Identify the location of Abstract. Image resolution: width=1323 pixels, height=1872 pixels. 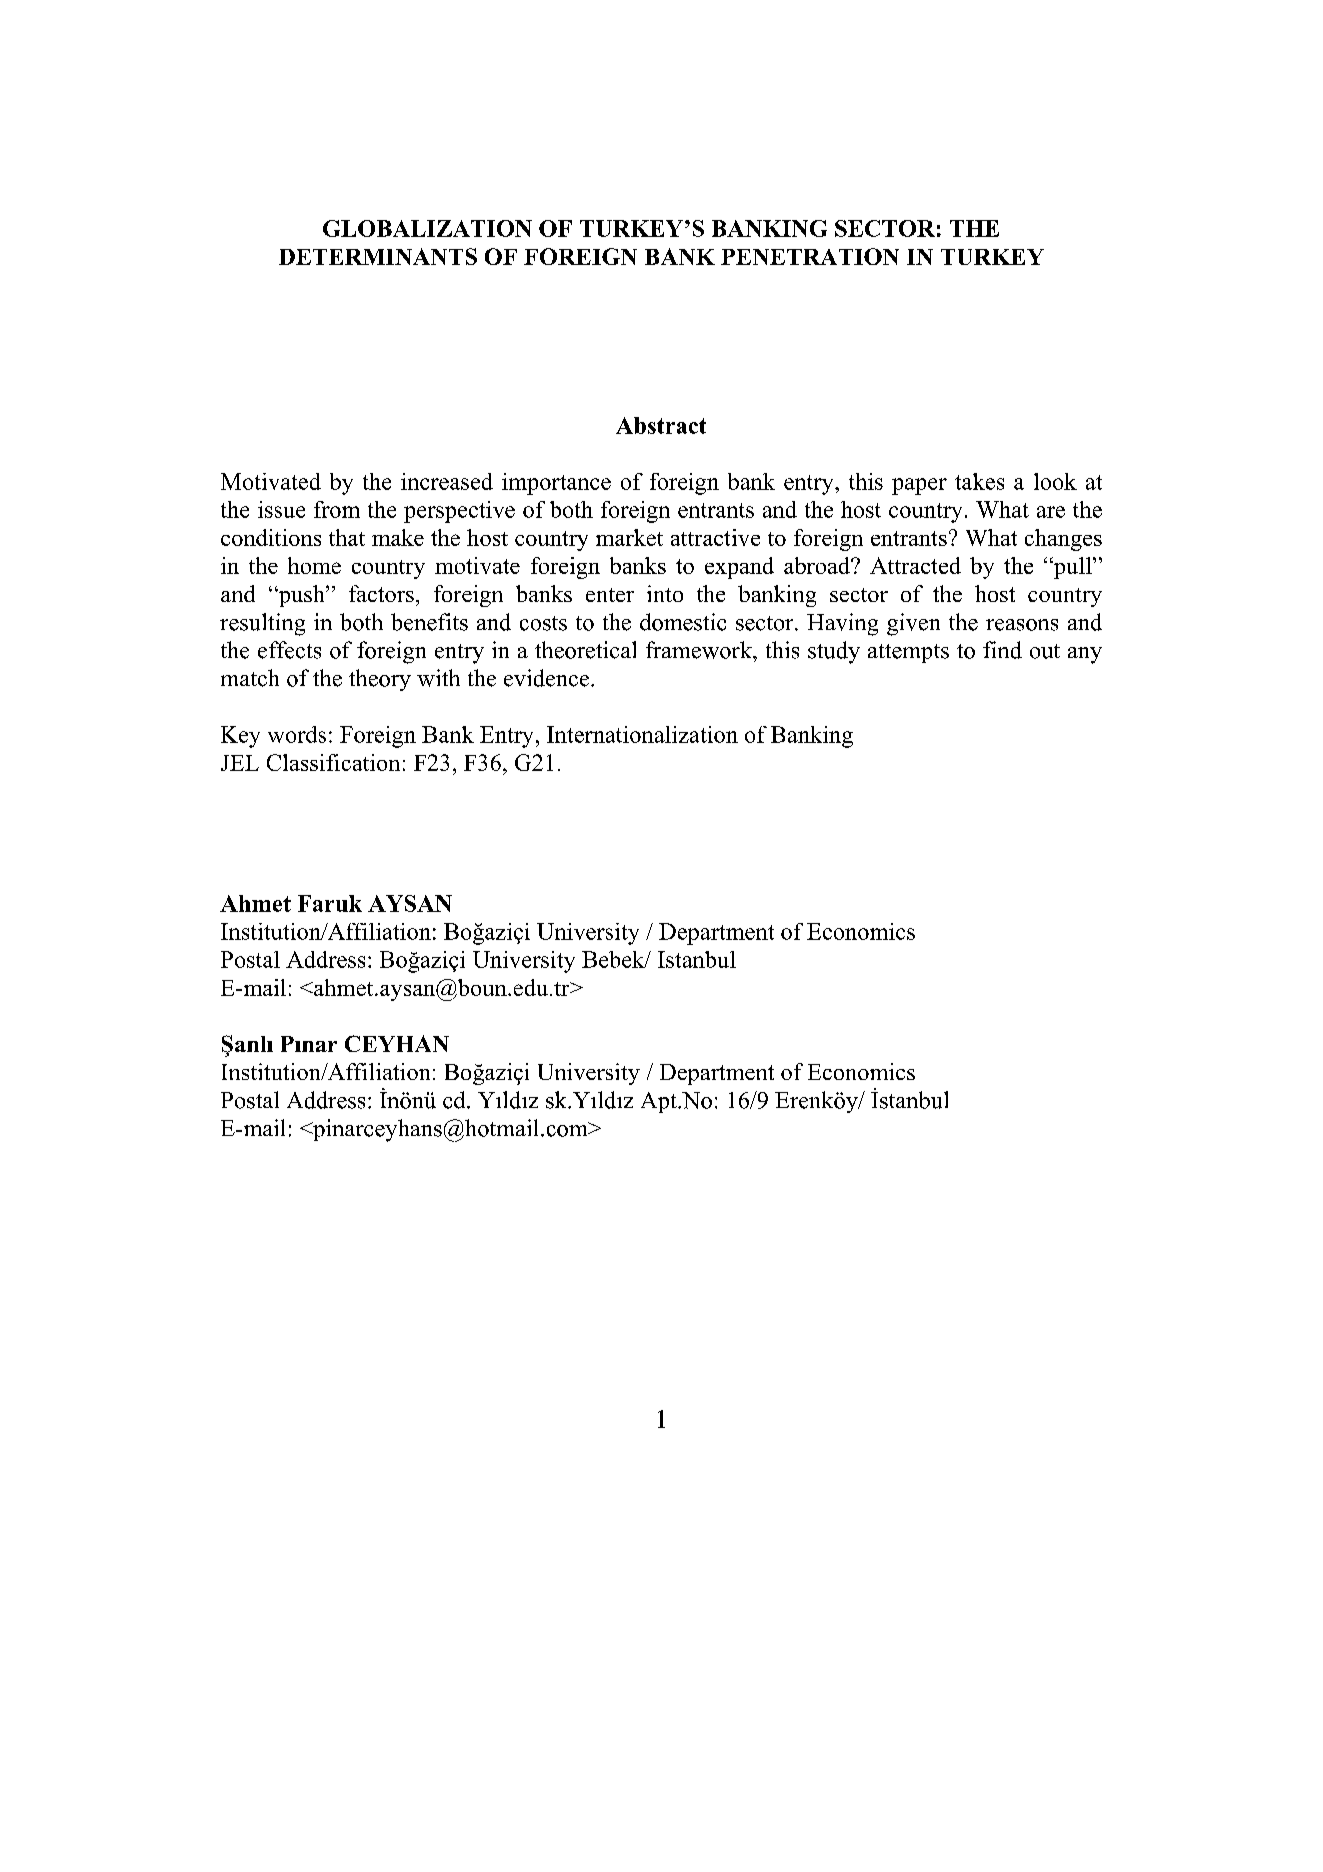
(661, 425).
